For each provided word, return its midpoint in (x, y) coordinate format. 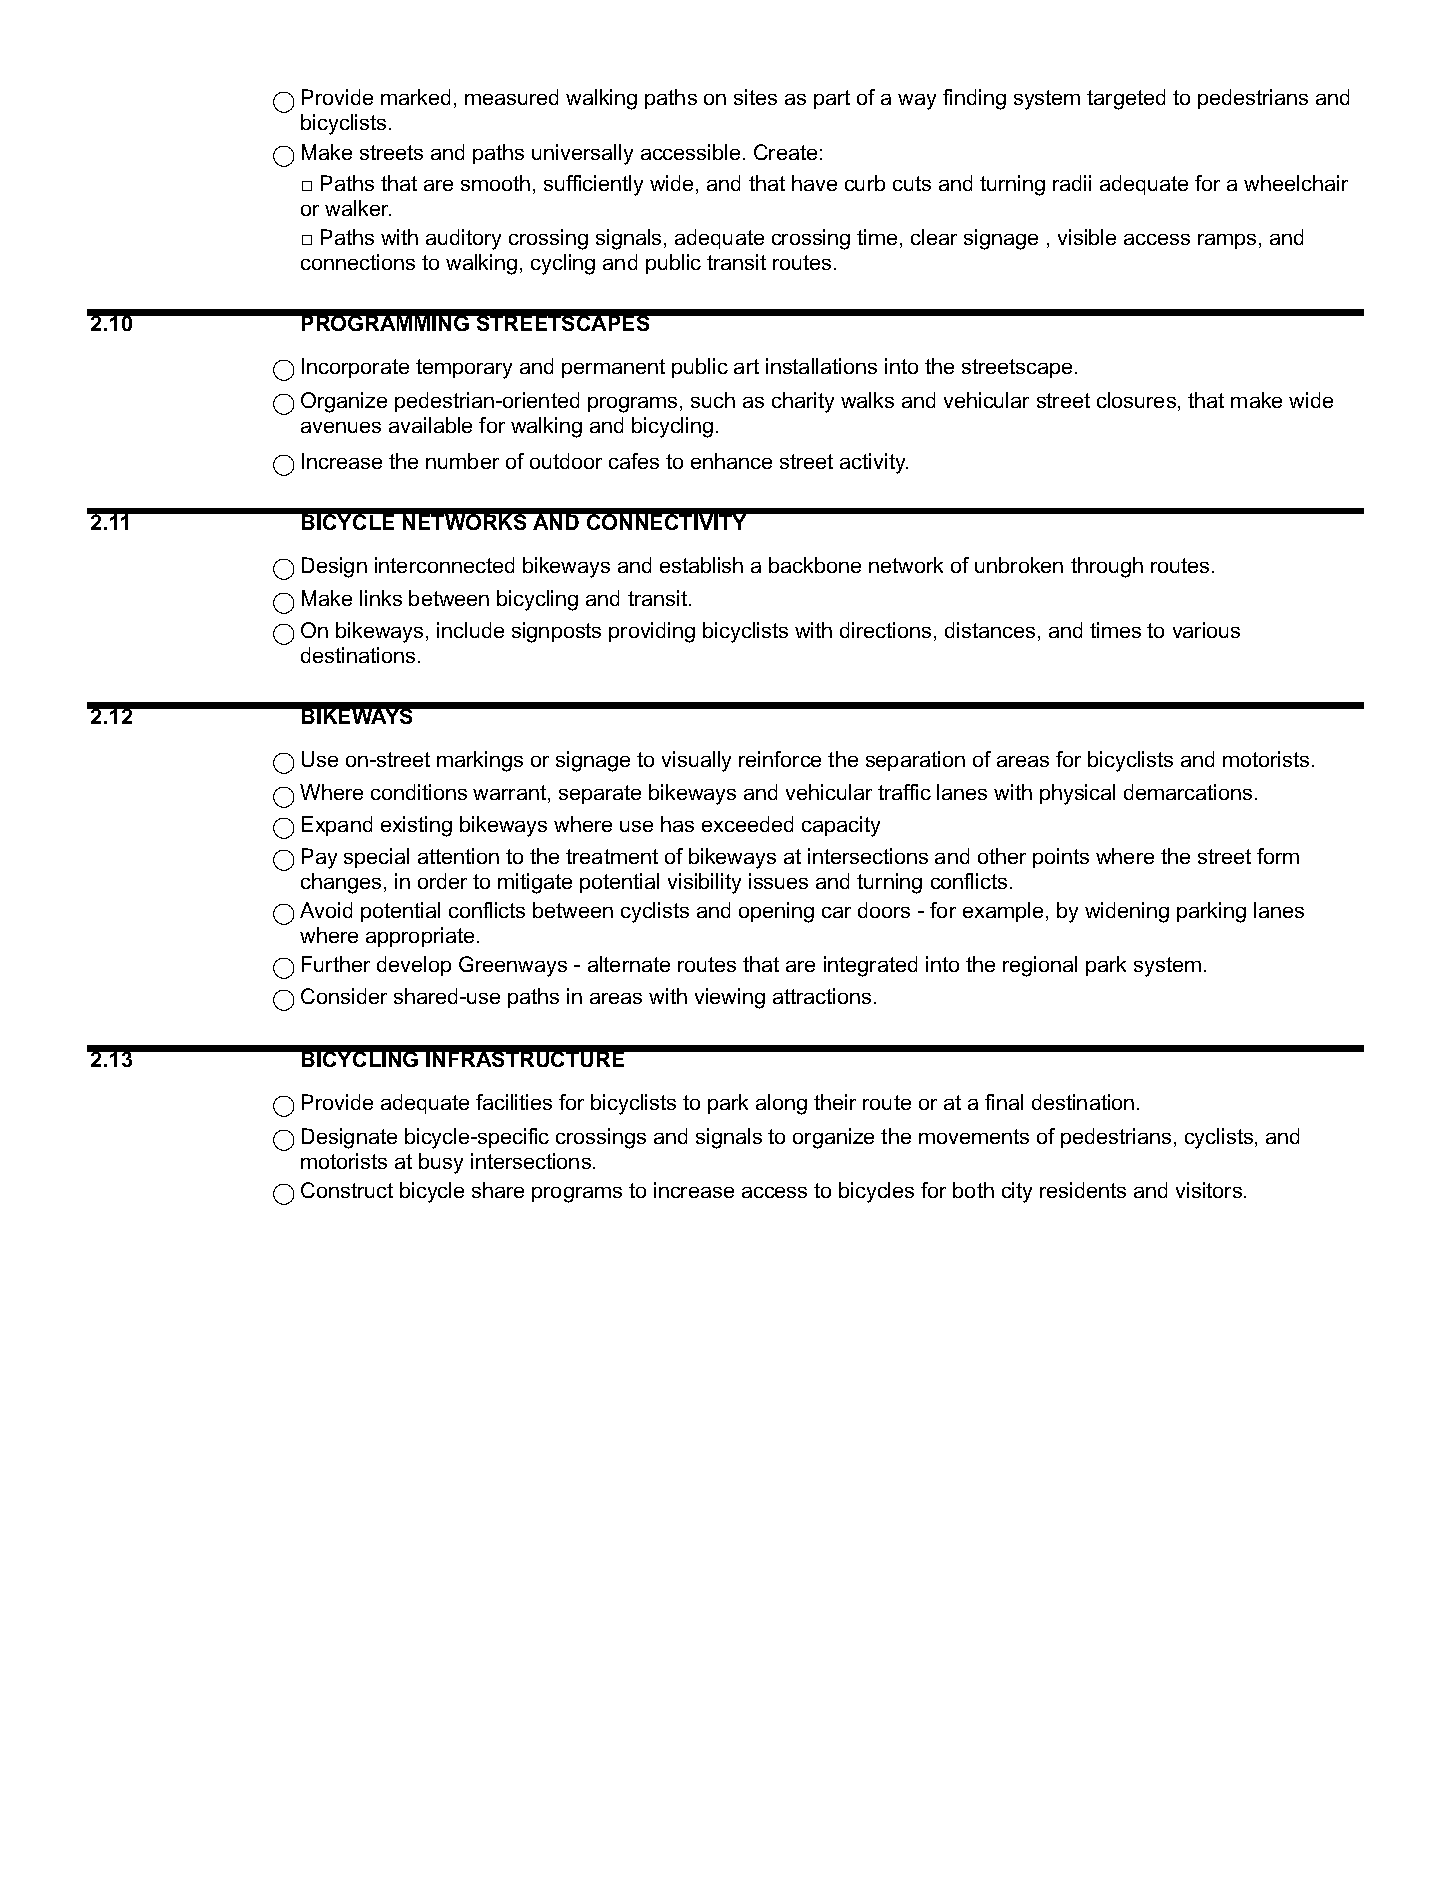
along (781, 1104)
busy (441, 1163)
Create (785, 152)
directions (885, 630)
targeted (1126, 99)
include (470, 630)
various (1206, 630)
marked (415, 97)
